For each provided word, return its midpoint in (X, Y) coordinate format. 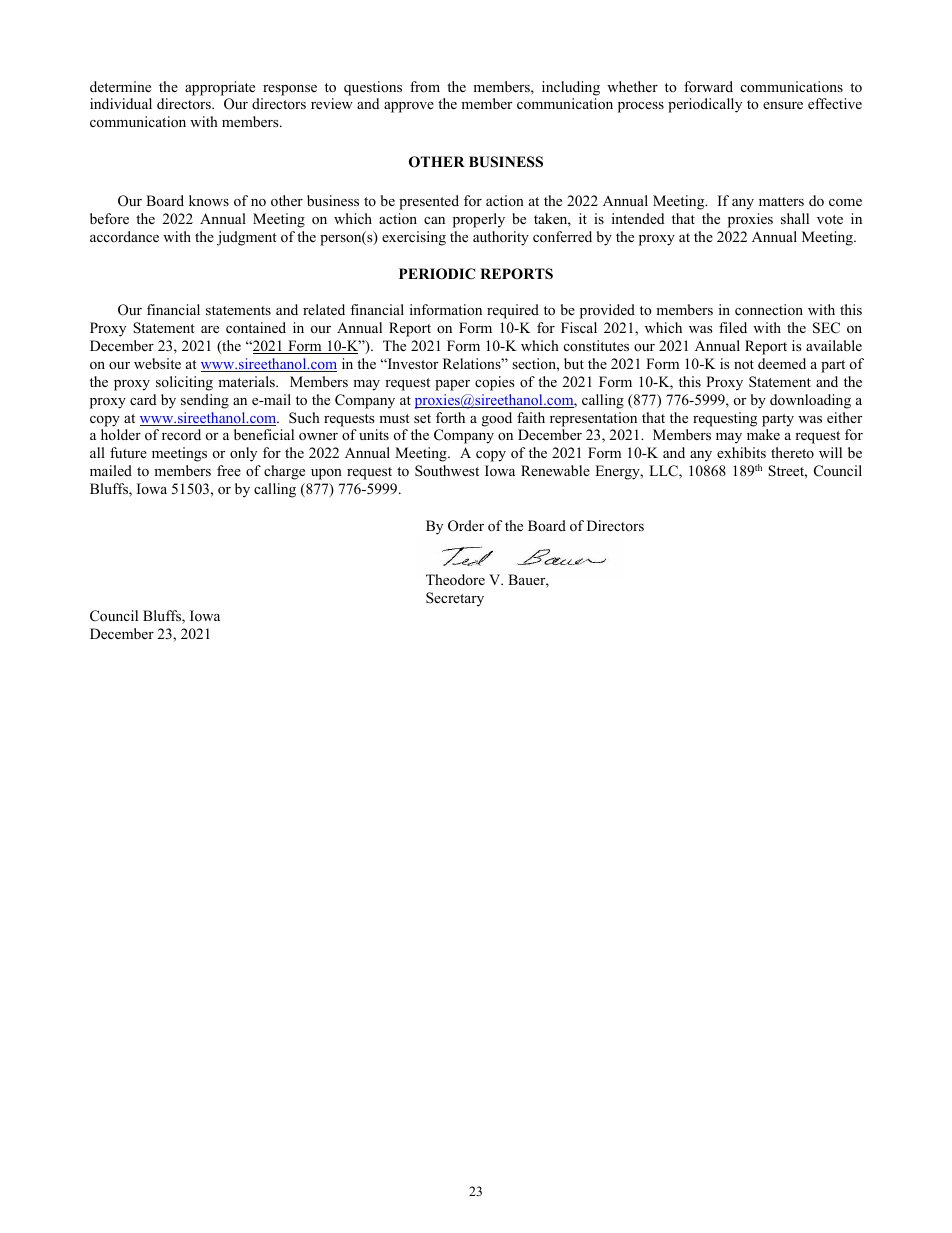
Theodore (455, 579)
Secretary (455, 599)
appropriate (220, 88)
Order (466, 526)
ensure (783, 105)
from (425, 86)
